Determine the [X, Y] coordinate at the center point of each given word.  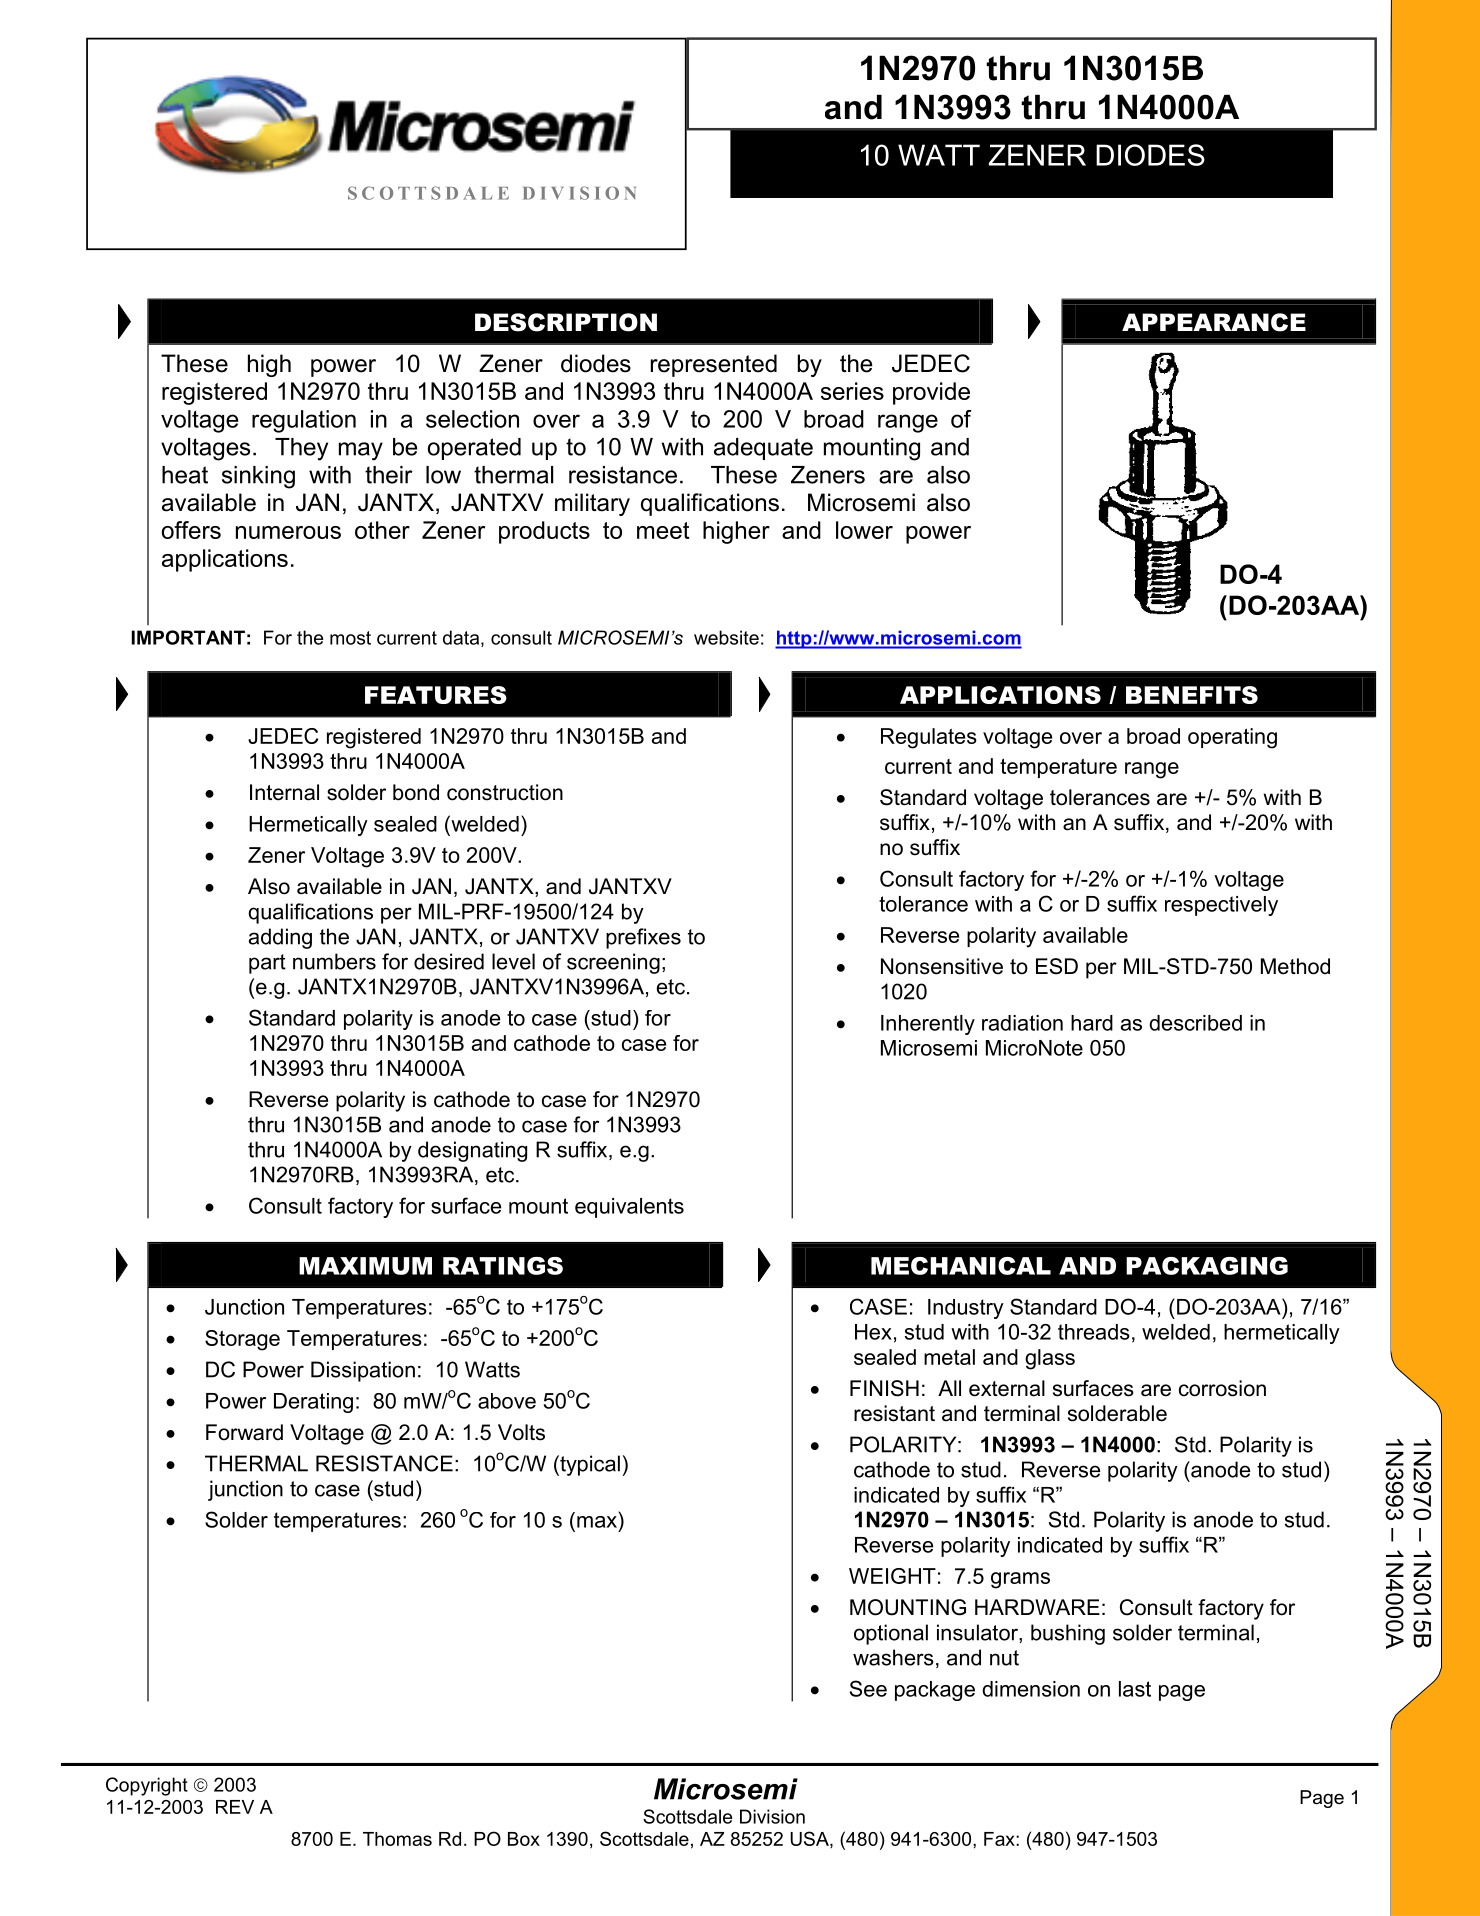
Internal [284, 792]
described [1195, 1023]
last [1135, 1689]
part [267, 964]
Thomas [397, 1839]
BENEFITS [1192, 695]
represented [714, 365]
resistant [894, 1413]
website [726, 637]
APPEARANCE [1214, 322]
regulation [304, 421]
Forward [244, 1432]
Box [524, 1839]
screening [613, 963]
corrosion [1222, 1388]
